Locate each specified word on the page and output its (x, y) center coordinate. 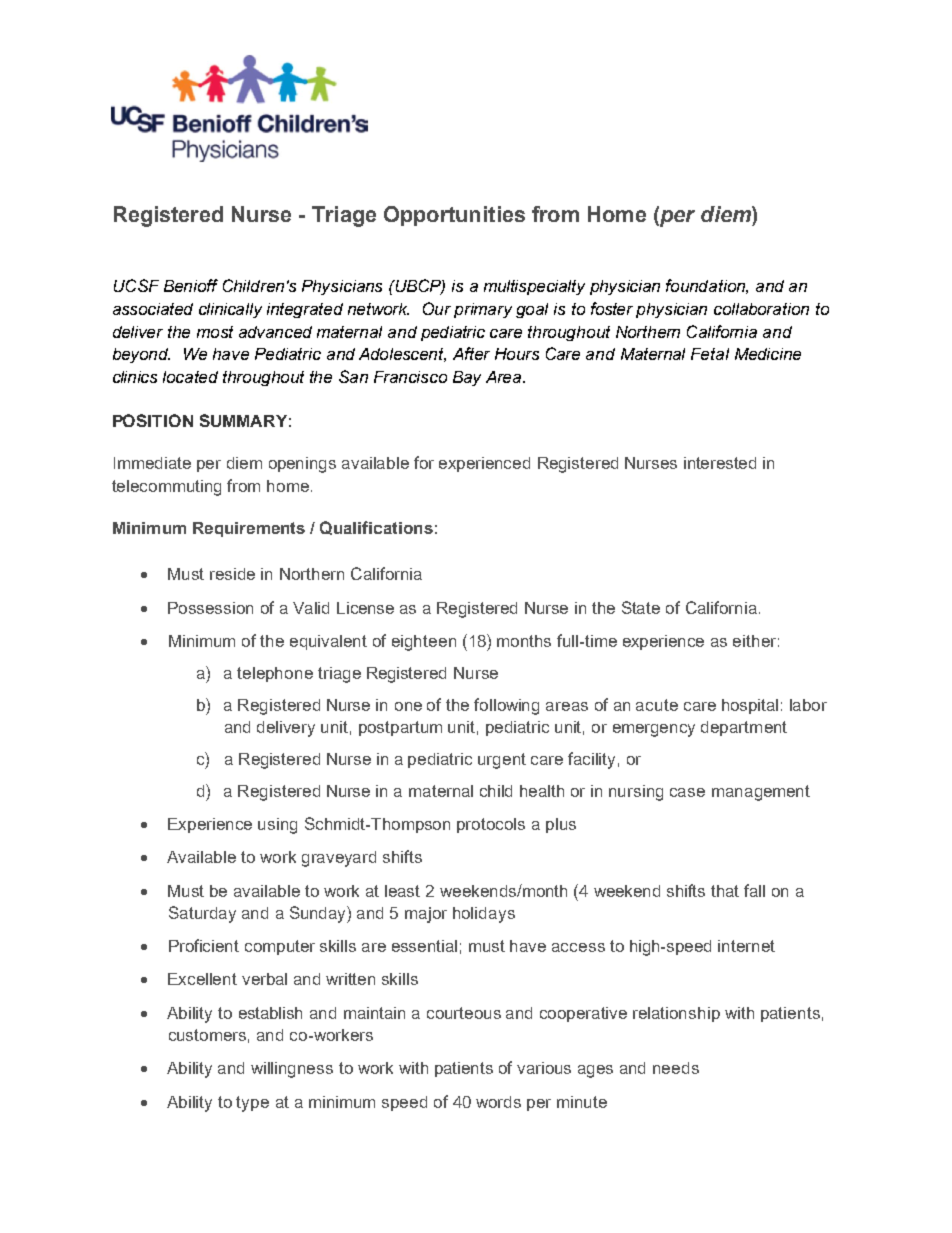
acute (657, 705)
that (725, 891)
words (498, 1102)
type (252, 1104)
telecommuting (166, 488)
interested (720, 463)
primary (483, 310)
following (506, 706)
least (402, 891)
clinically (230, 310)
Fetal (710, 354)
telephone (275, 674)
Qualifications (376, 528)
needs (676, 1068)
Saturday (202, 914)
